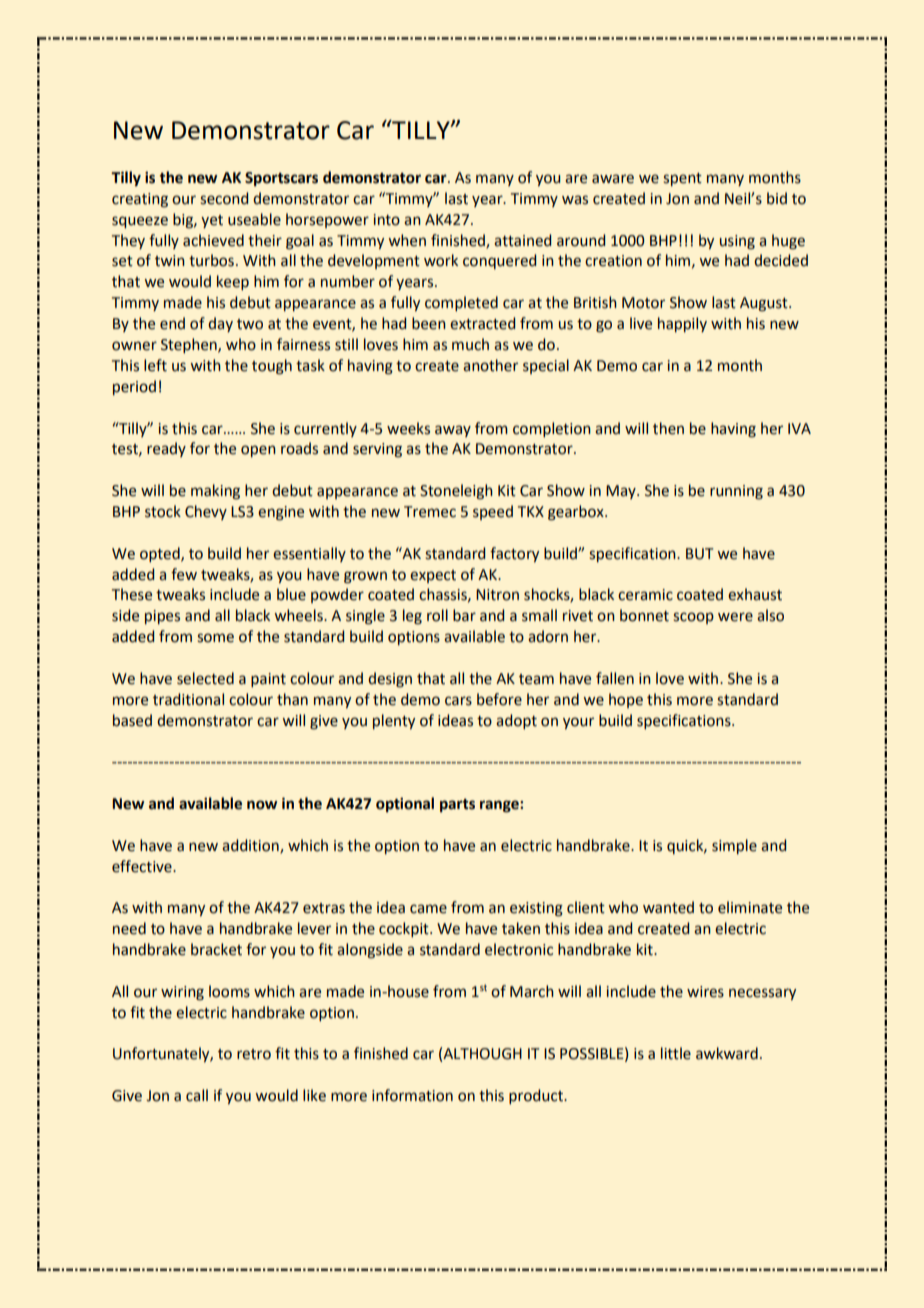 The height and width of the screenshot is (1308, 924). What do you see at coordinates (197, 1095) in the screenshot?
I see `call` at bounding box center [197, 1095].
